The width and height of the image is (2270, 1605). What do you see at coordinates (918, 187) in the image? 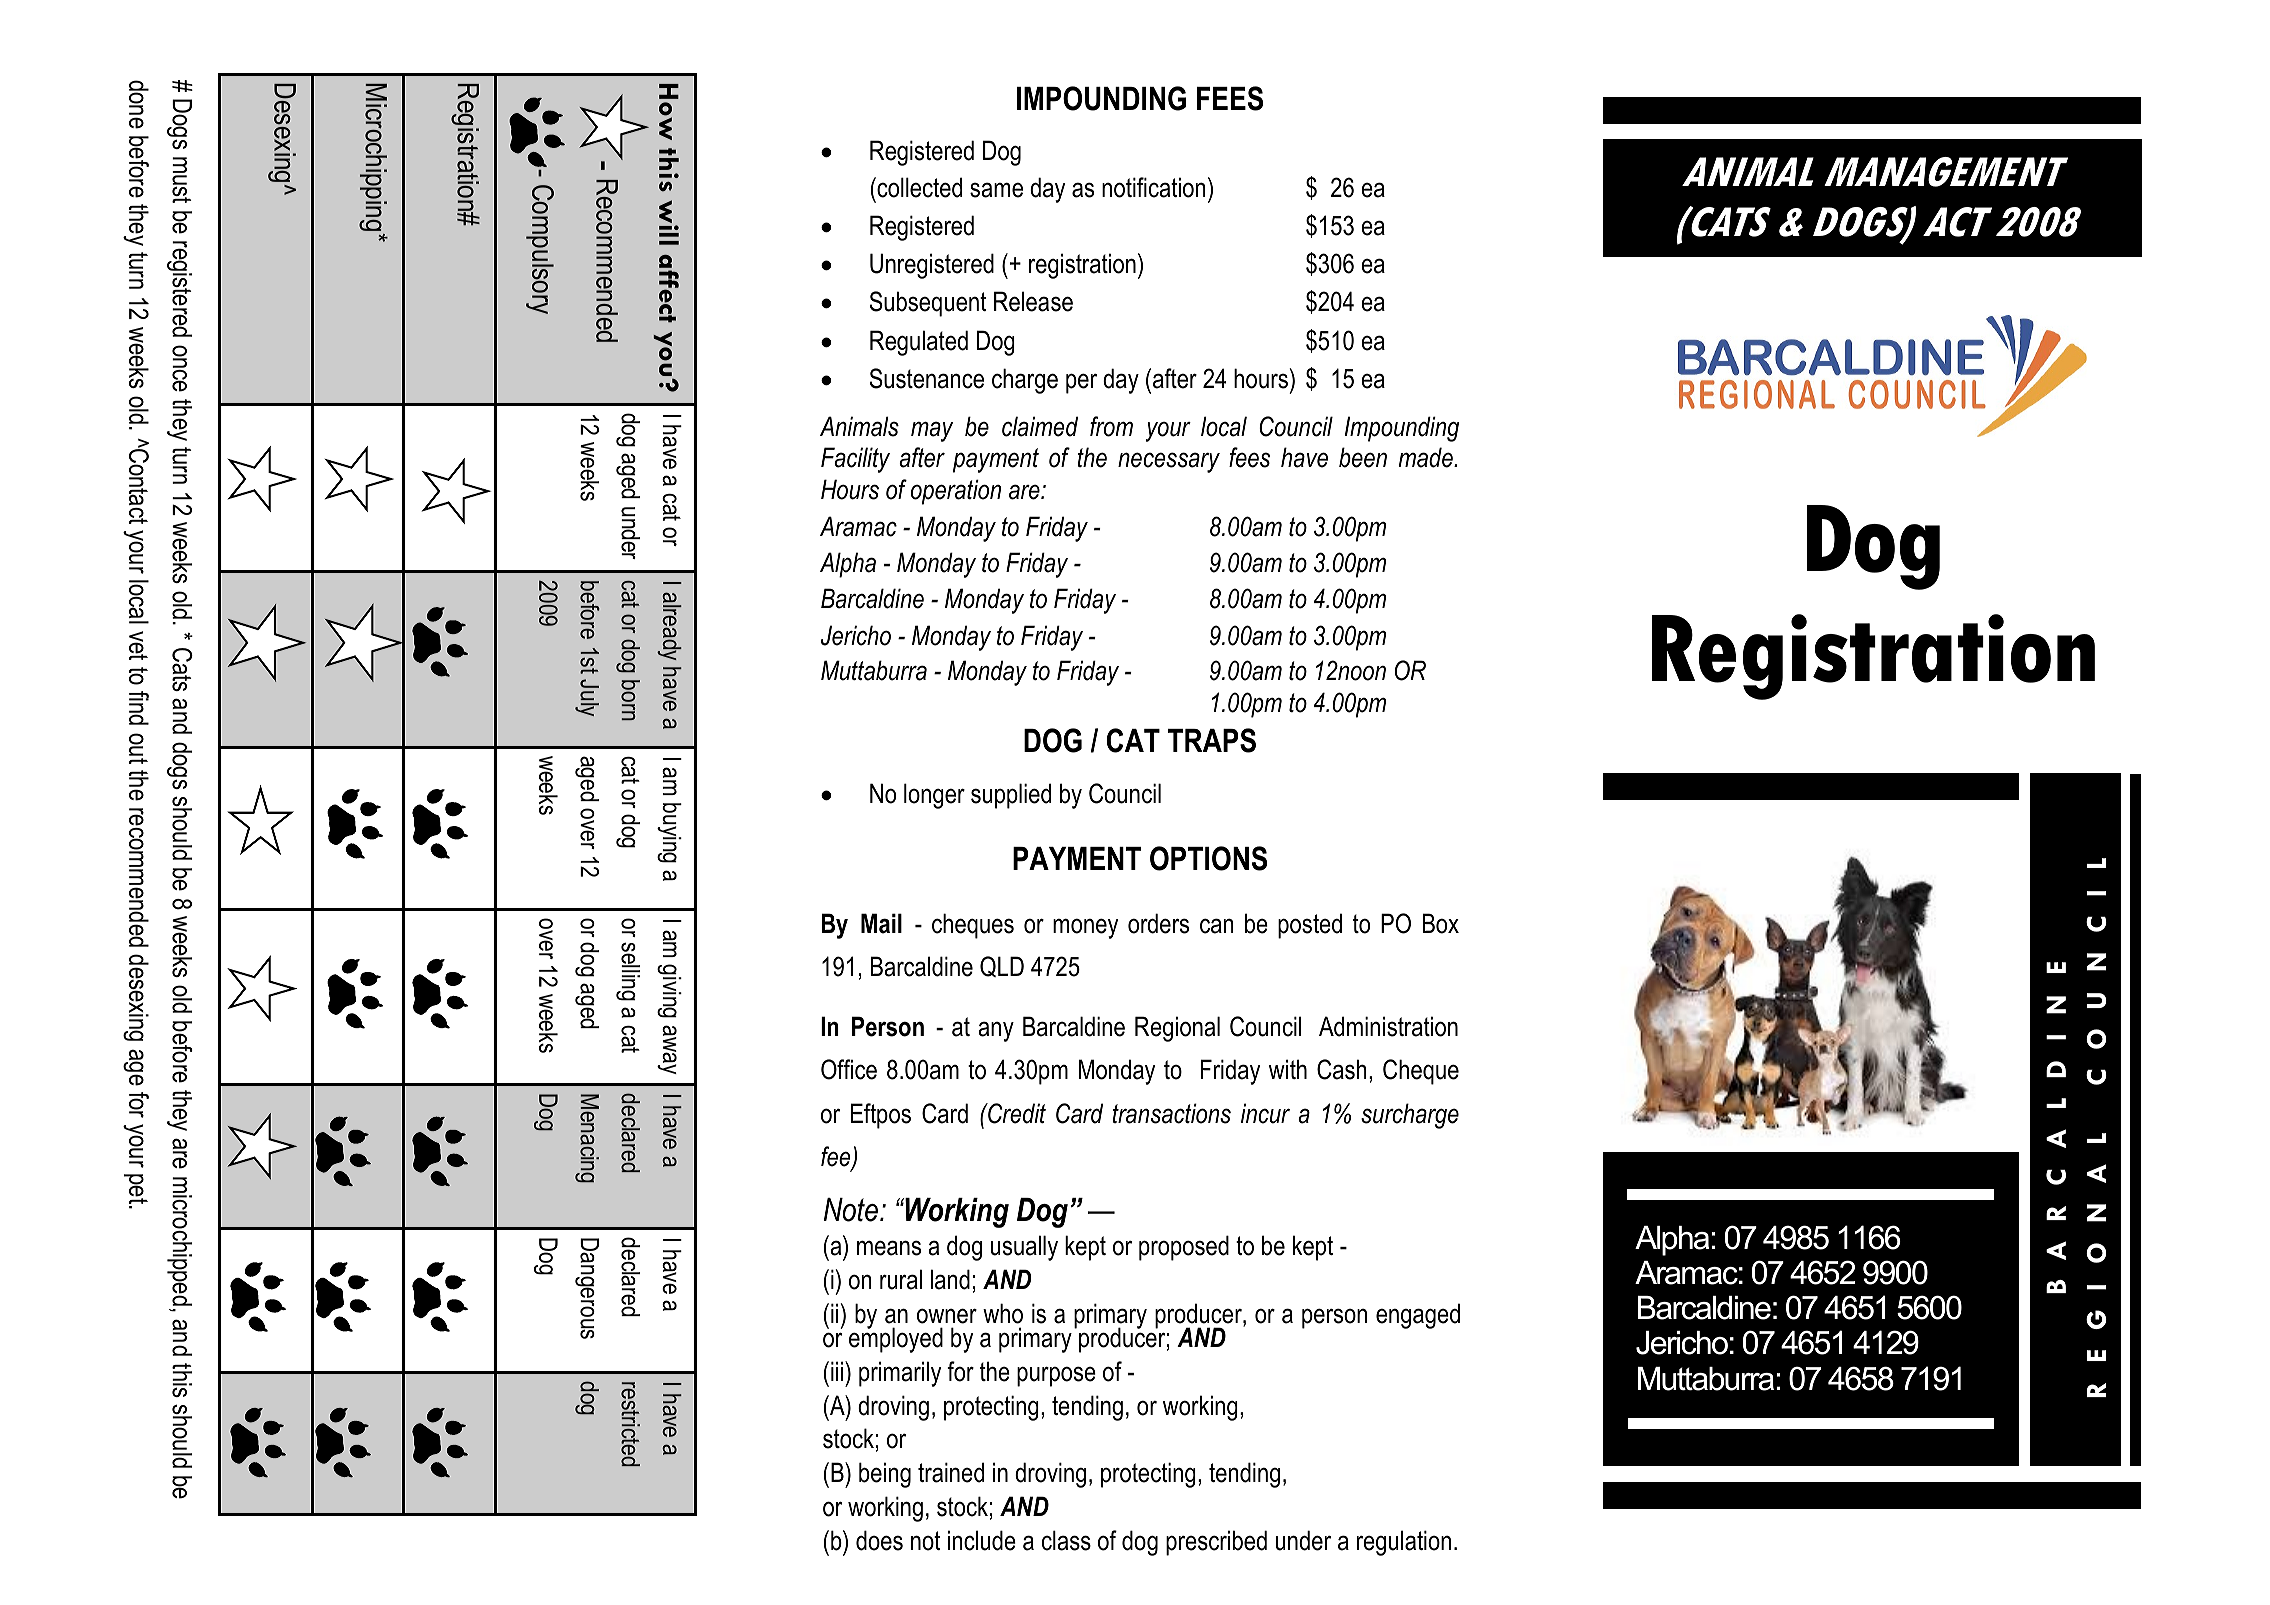
I see `collected` at bounding box center [918, 187].
